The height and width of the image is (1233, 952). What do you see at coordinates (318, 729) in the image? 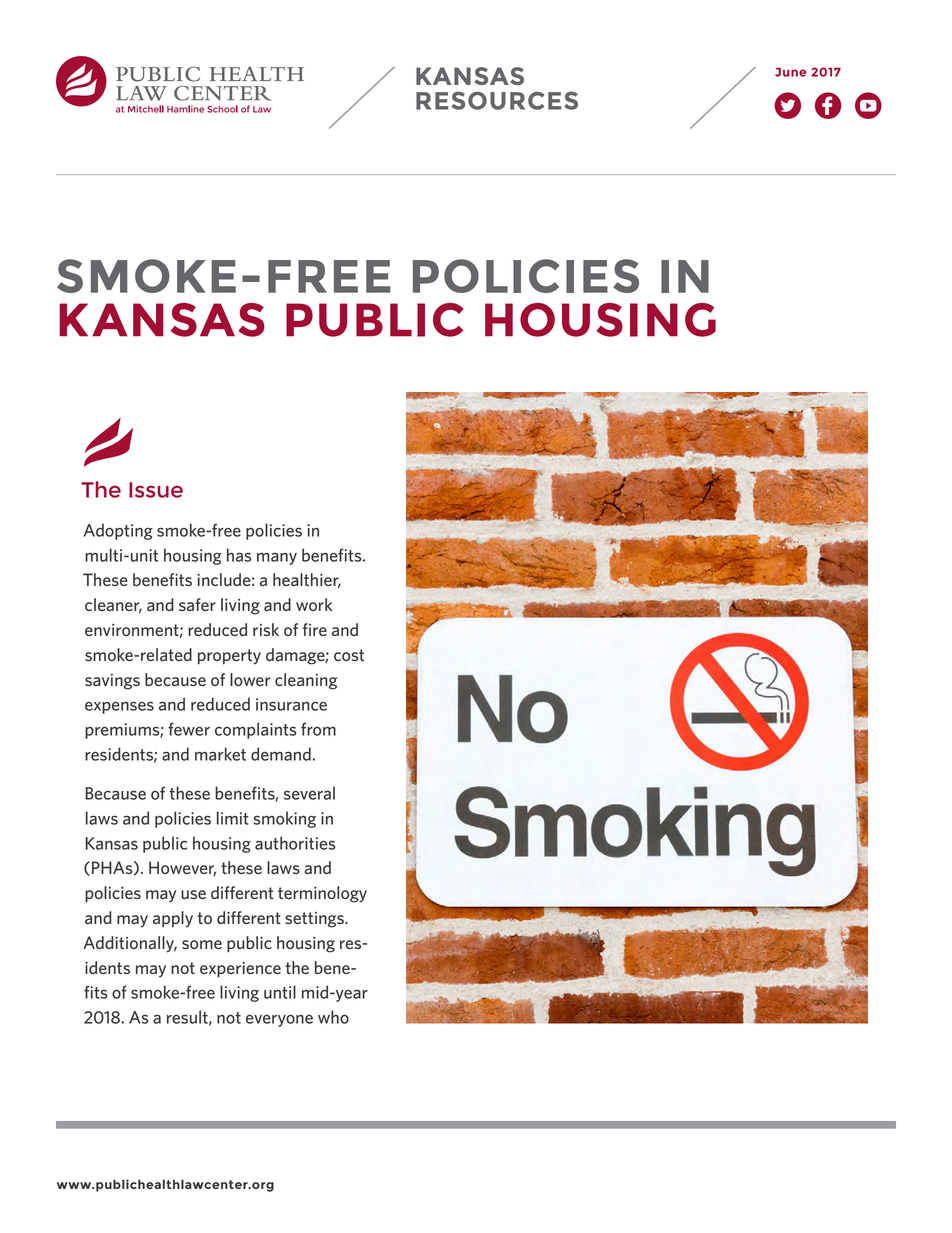
I see `from` at bounding box center [318, 729].
